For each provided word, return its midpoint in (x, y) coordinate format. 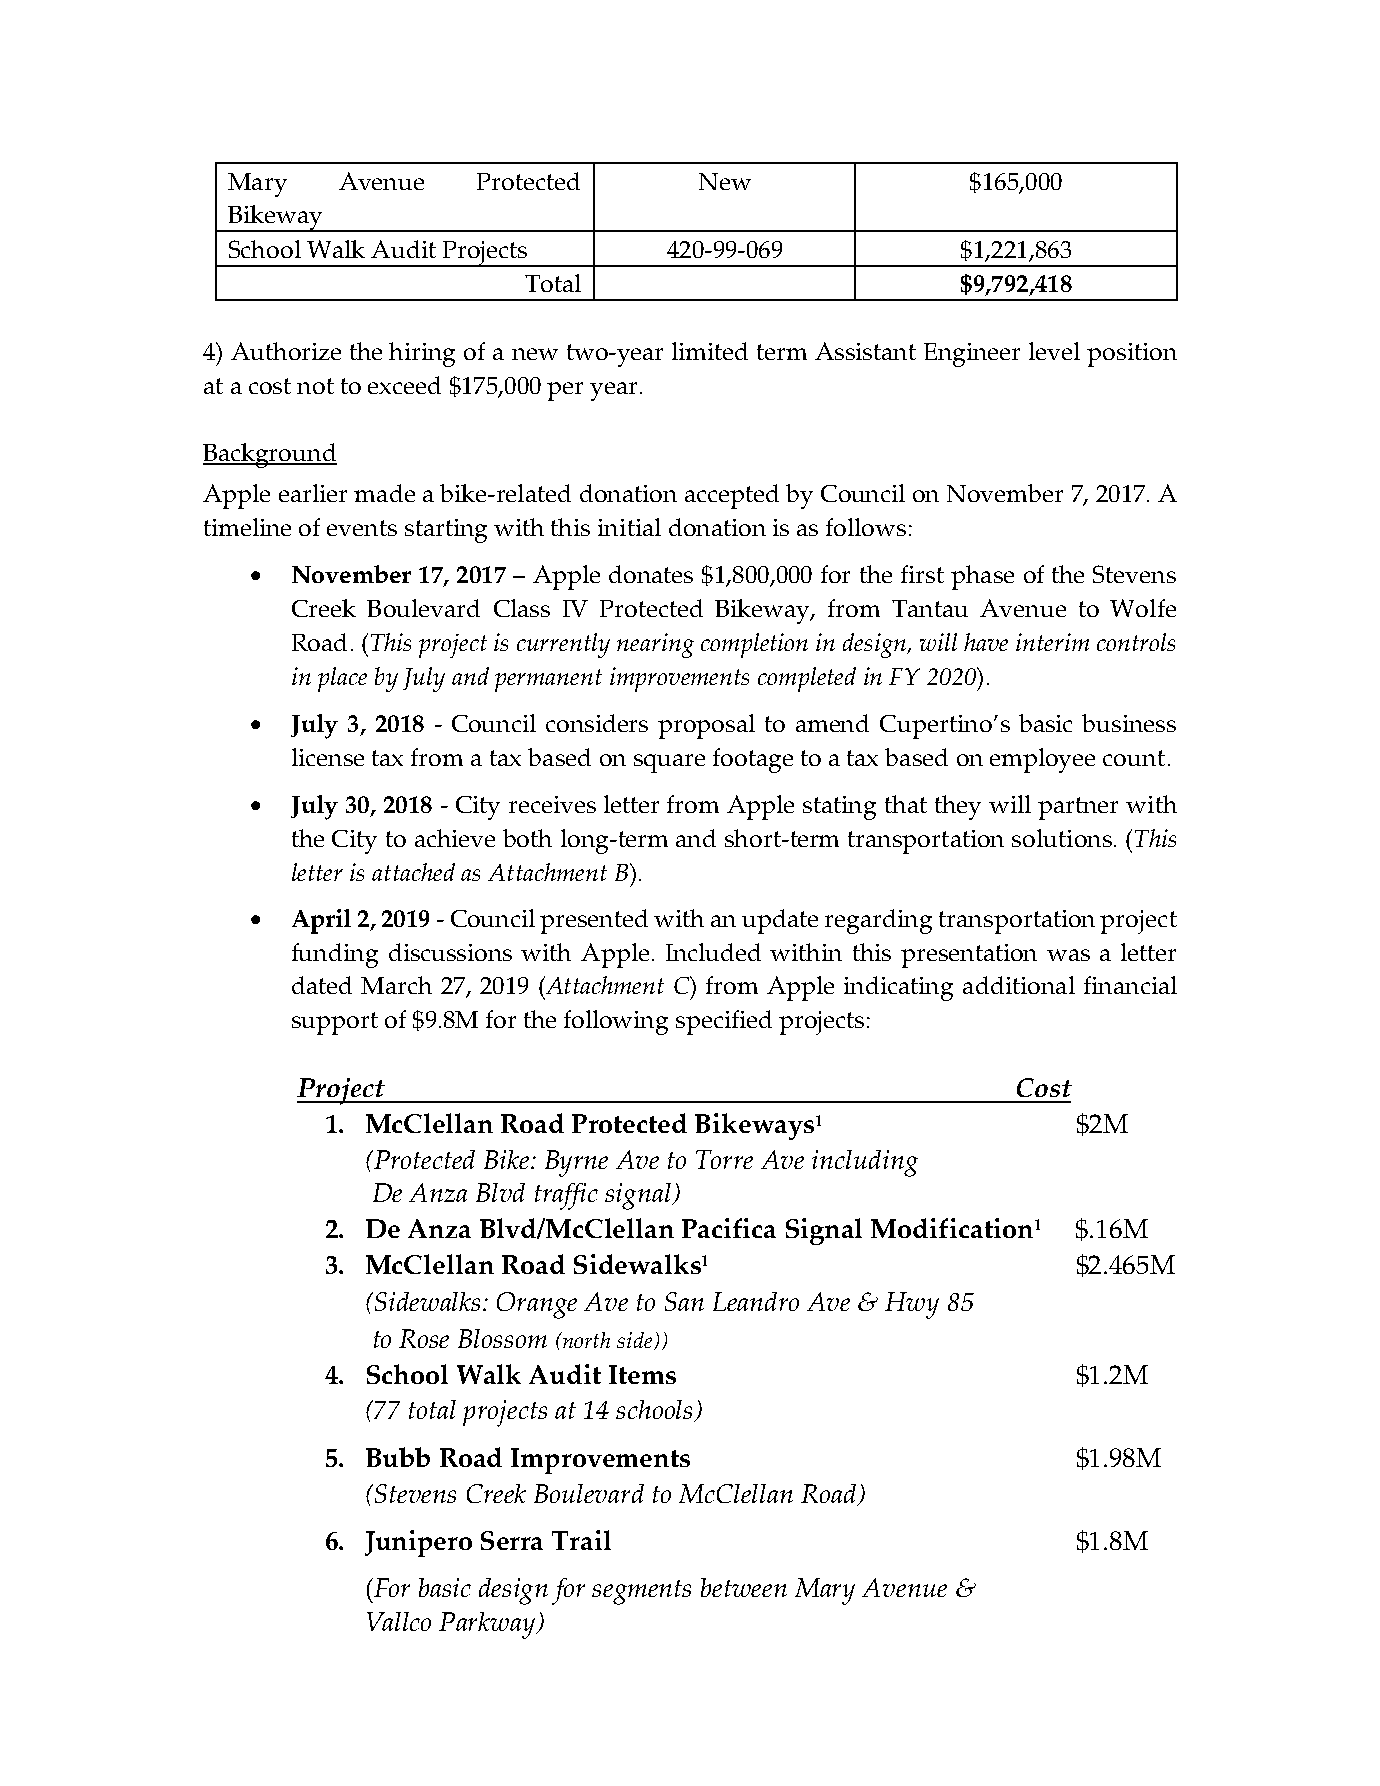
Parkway (488, 1625)
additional (1019, 985)
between (744, 1587)
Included (713, 952)
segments (641, 1592)
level (1054, 351)
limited (710, 351)
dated (322, 985)
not (315, 386)
